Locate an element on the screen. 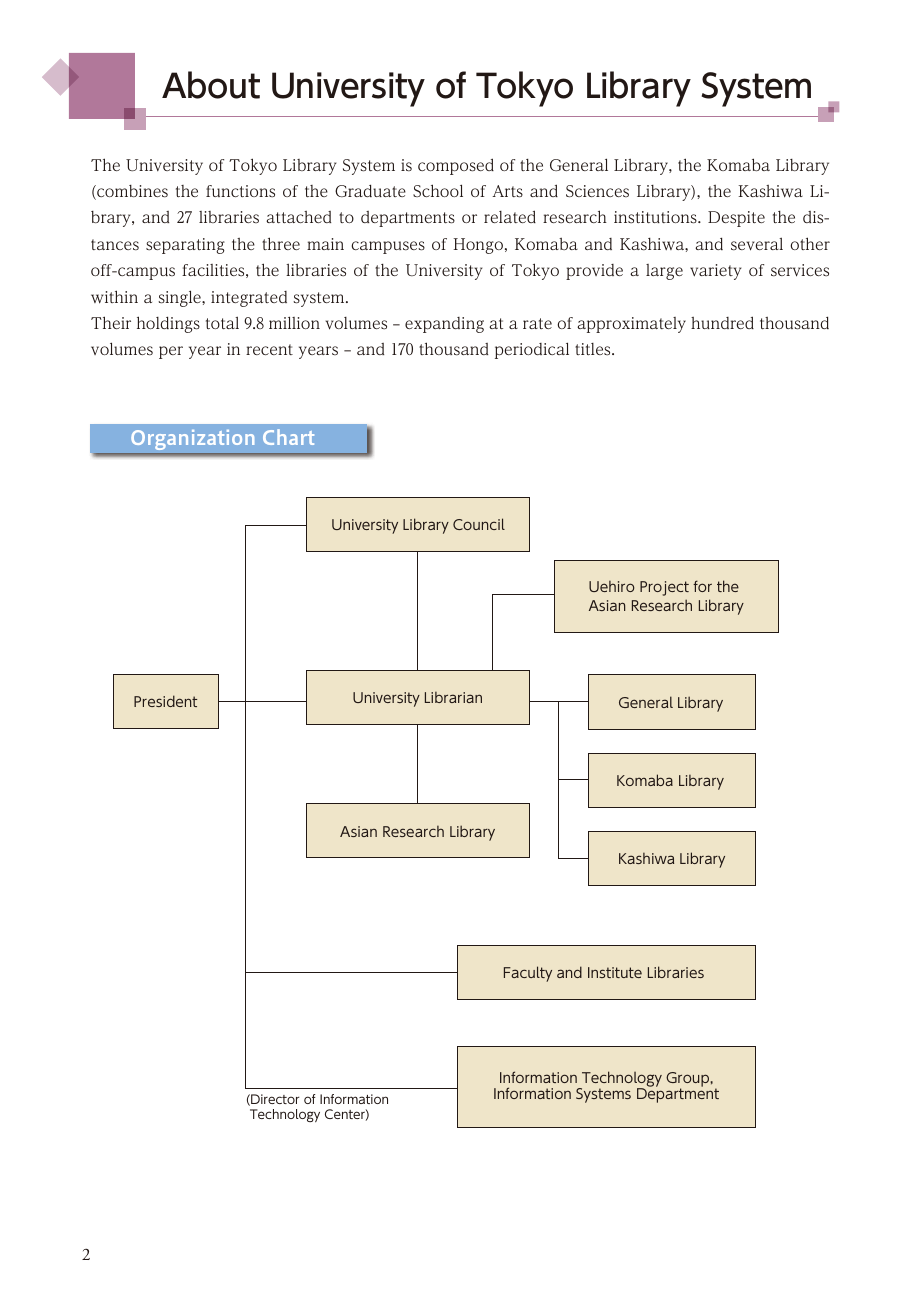 The height and width of the screenshot is (1308, 924). composed is located at coordinates (456, 166).
